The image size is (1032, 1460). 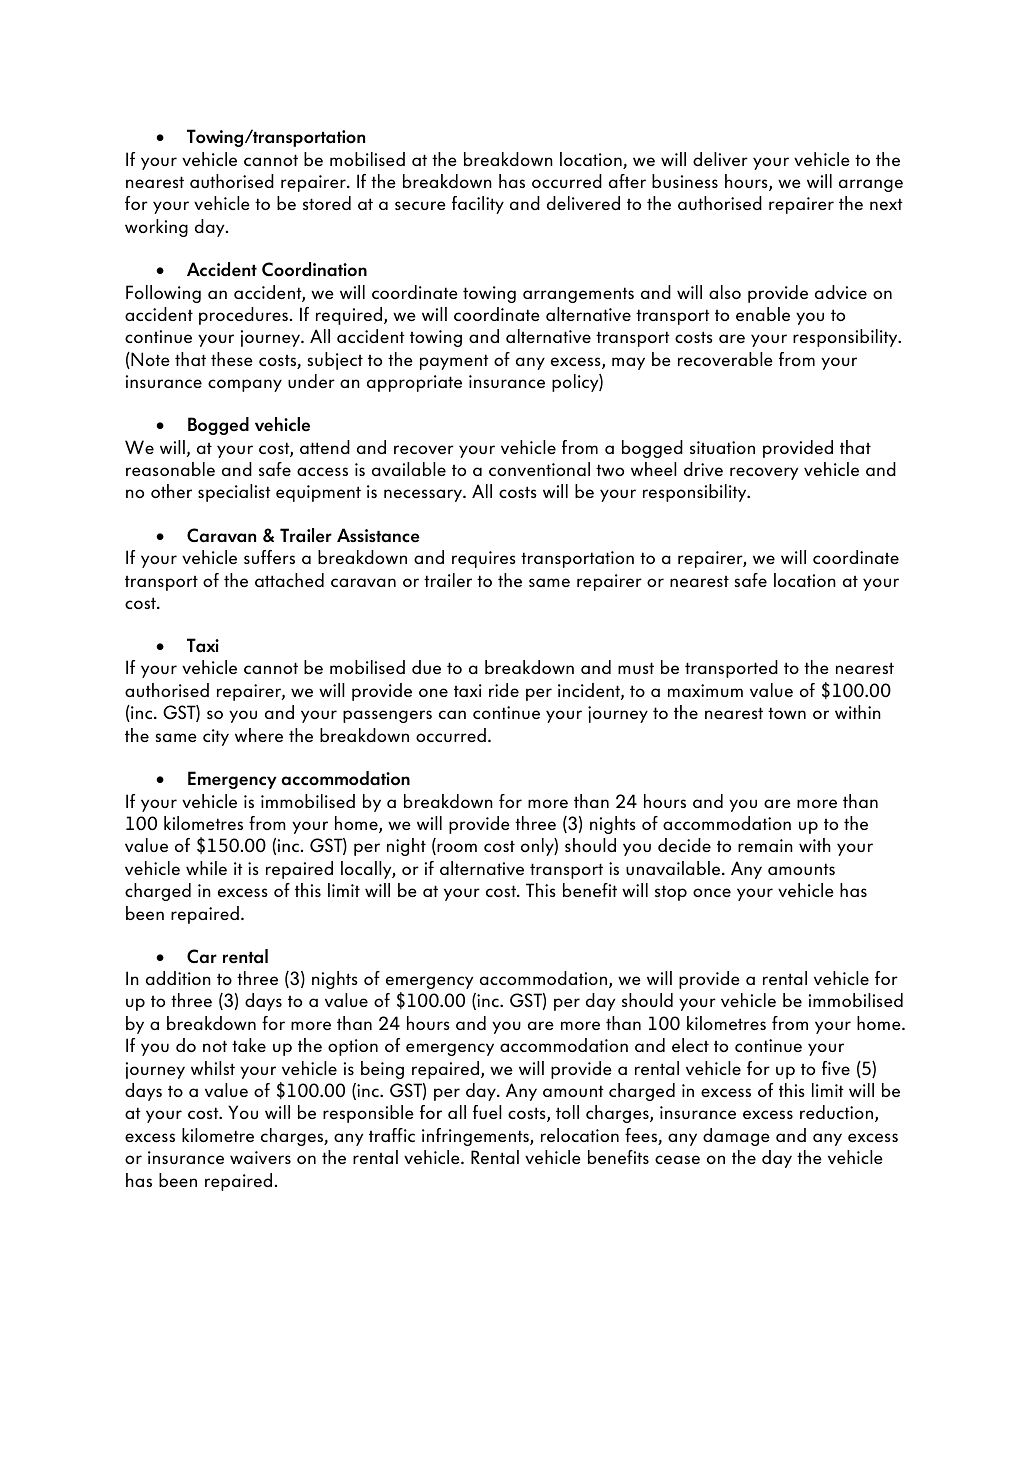 What do you see at coordinates (206, 868) in the screenshot?
I see `while` at bounding box center [206, 868].
